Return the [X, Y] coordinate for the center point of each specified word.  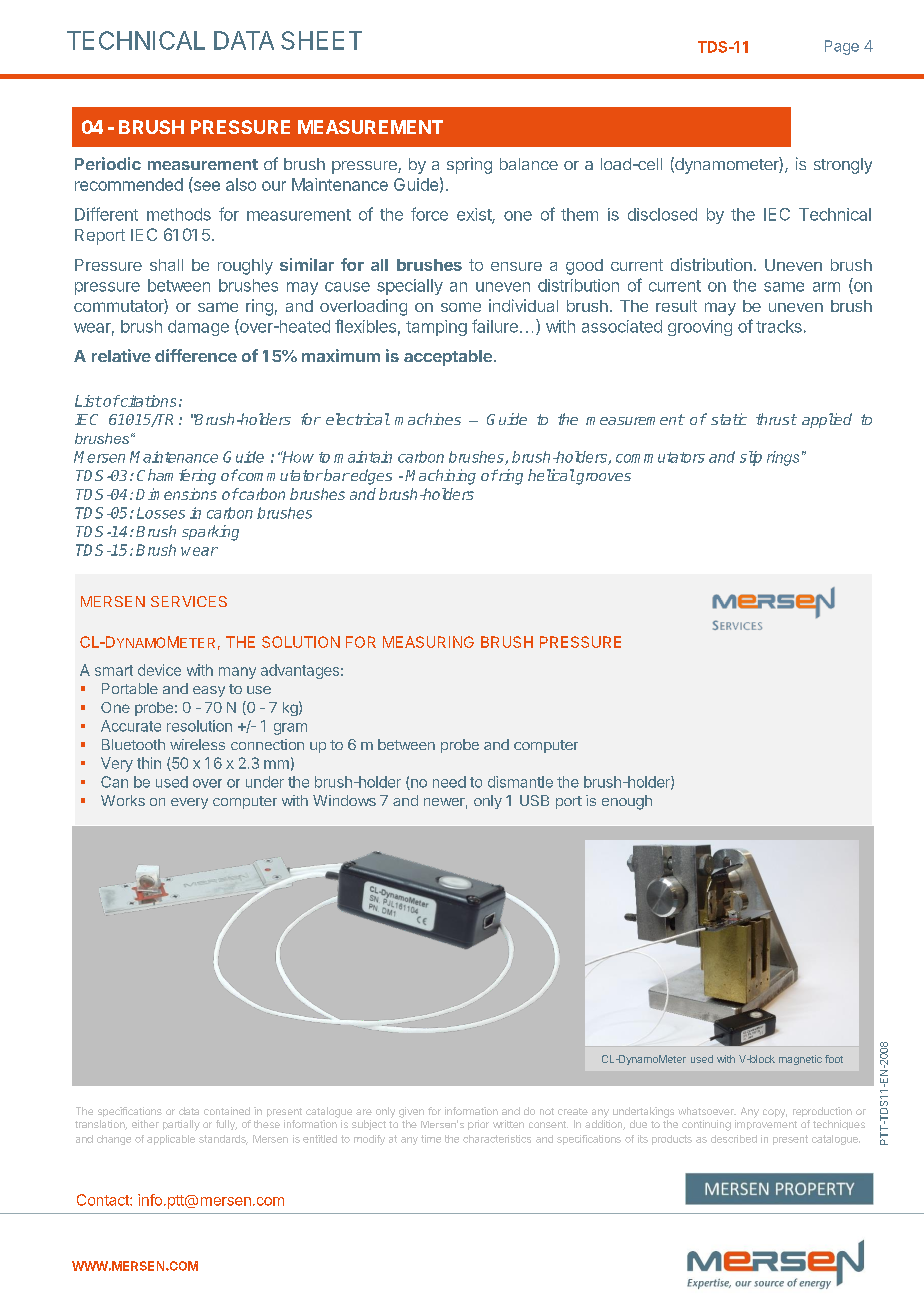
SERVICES [189, 601]
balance [529, 164]
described [734, 1139]
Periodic [108, 163]
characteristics [497, 1139]
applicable [171, 1140]
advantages [300, 671]
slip [751, 458]
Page [842, 47]
